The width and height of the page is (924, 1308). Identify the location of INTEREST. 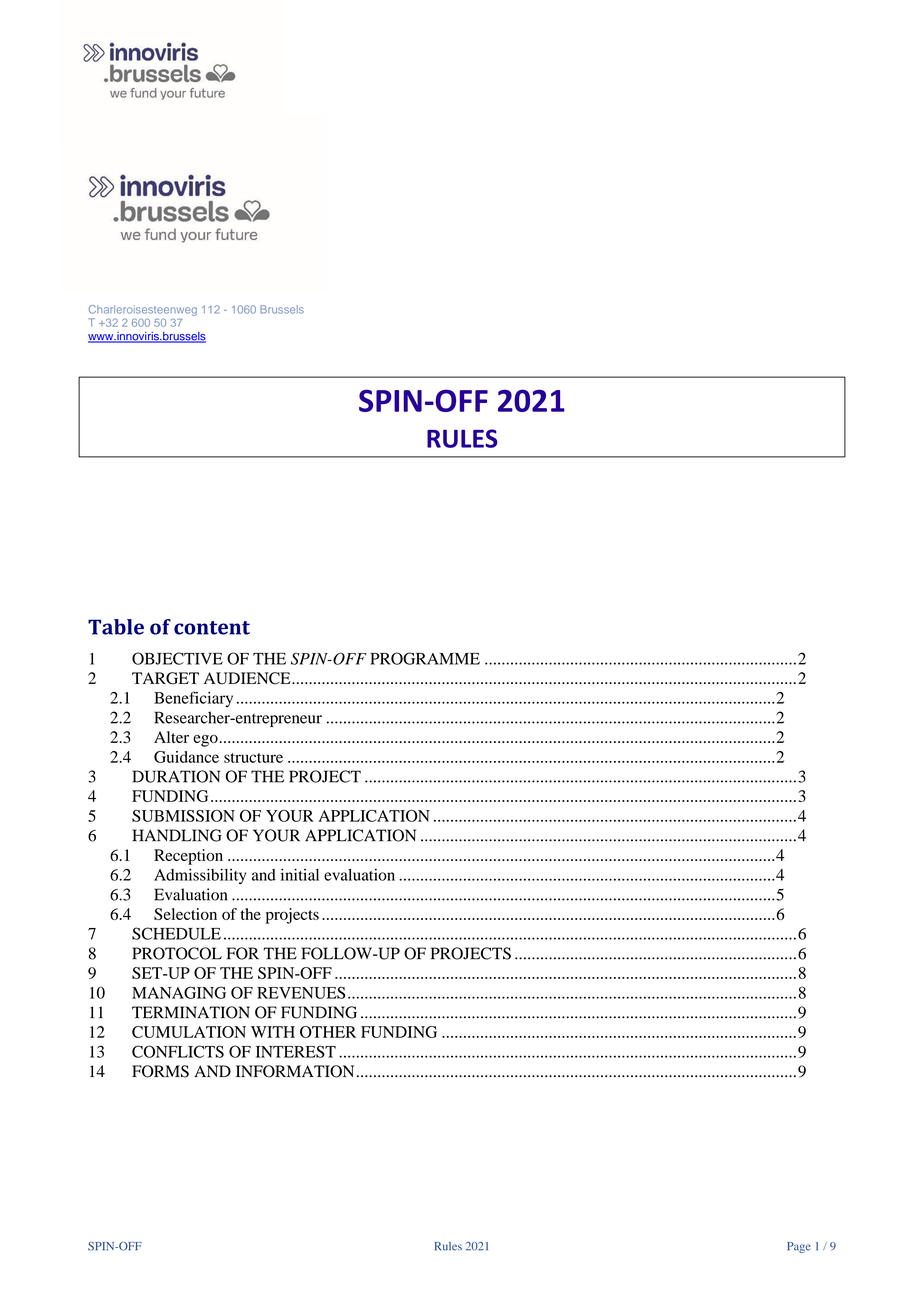
(296, 1051).
